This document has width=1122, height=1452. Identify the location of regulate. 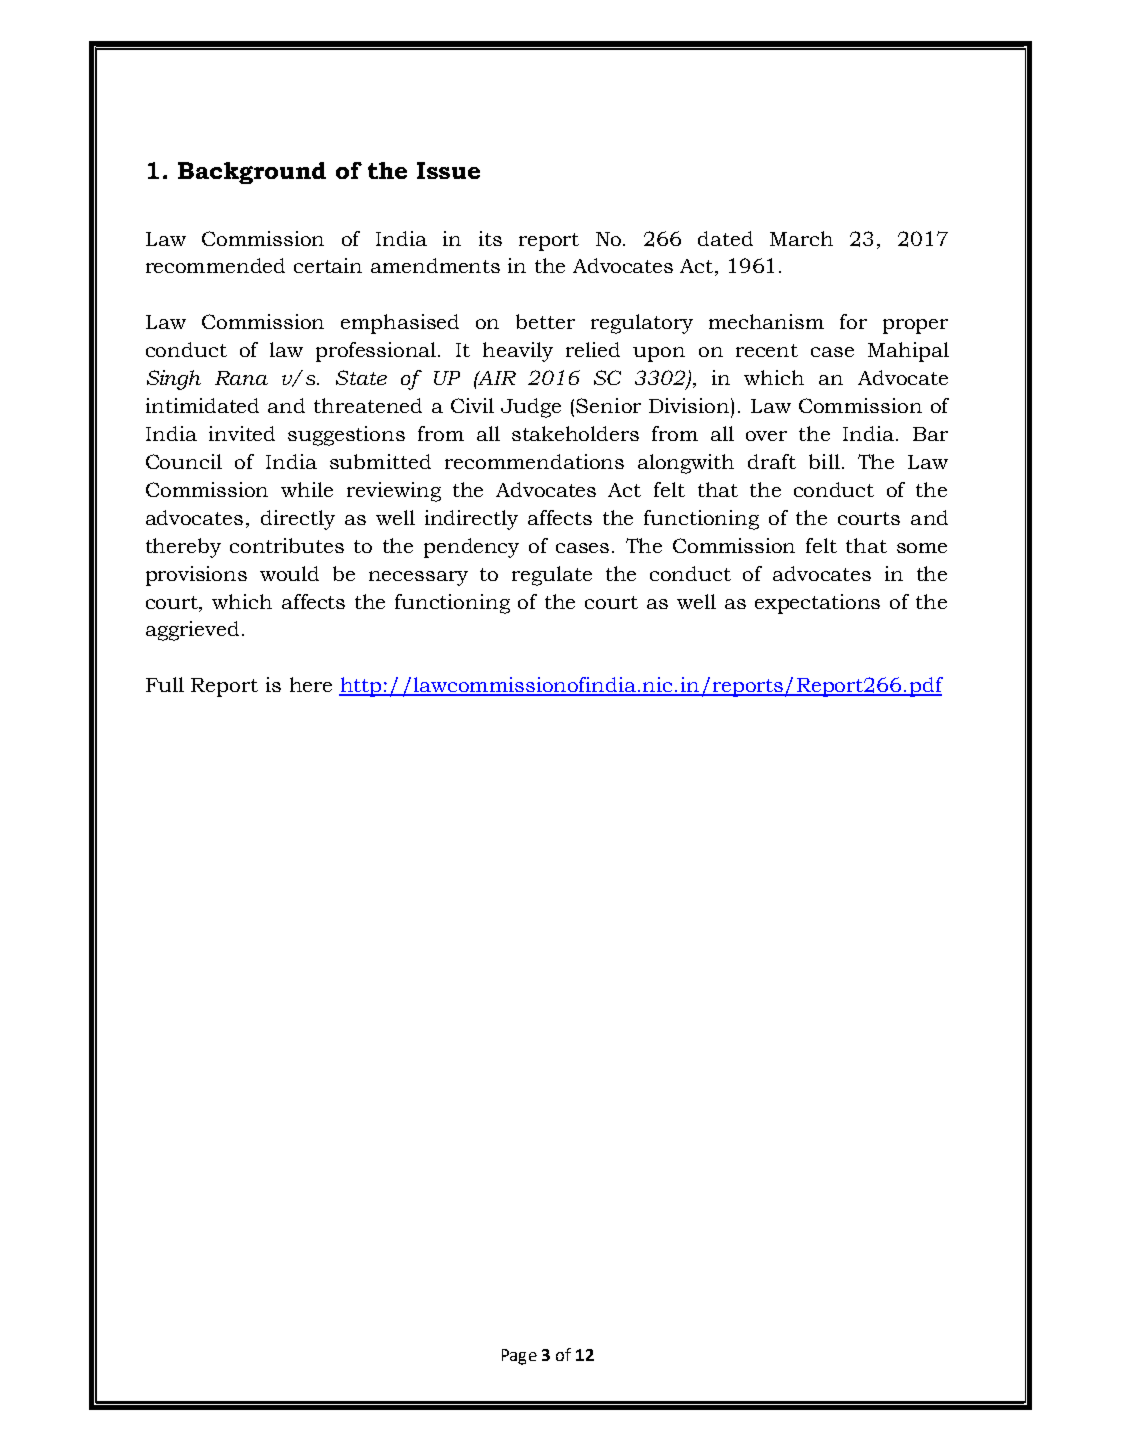
(552, 576).
